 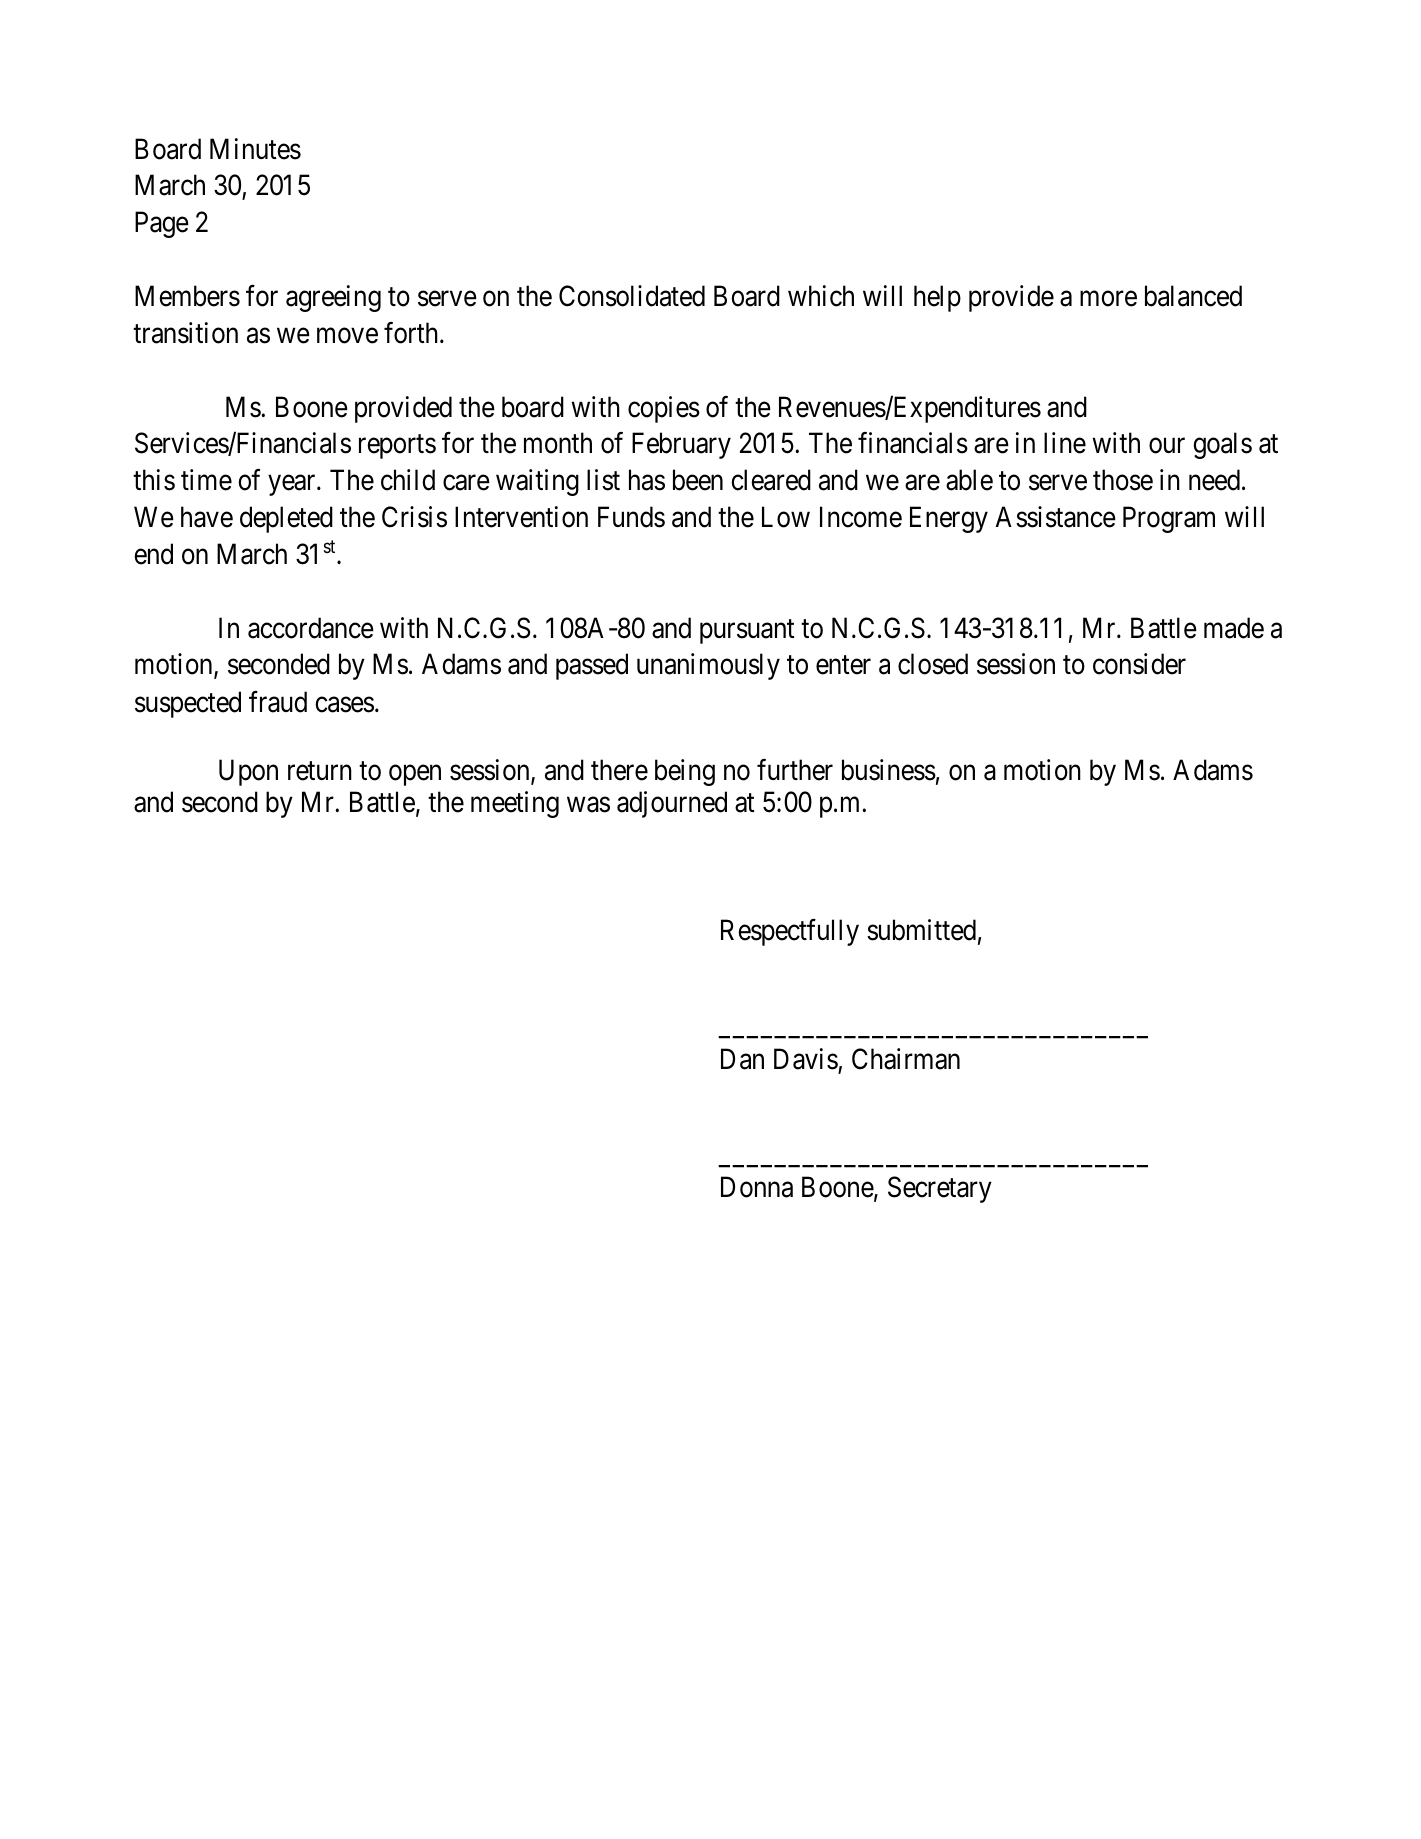 What do you see at coordinates (757, 1187) in the screenshot?
I see `Donna` at bounding box center [757, 1187].
